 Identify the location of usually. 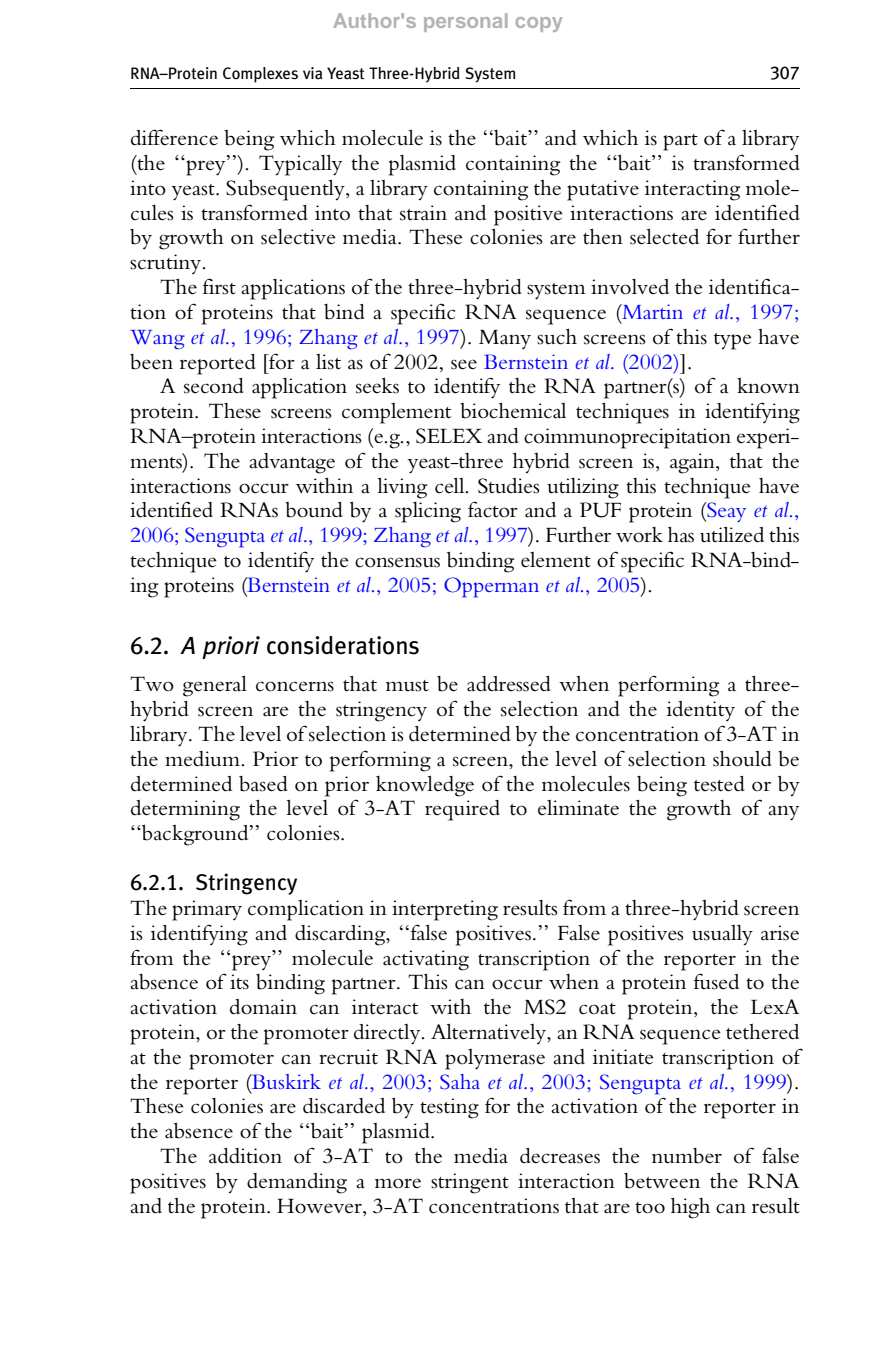
(722, 935).
